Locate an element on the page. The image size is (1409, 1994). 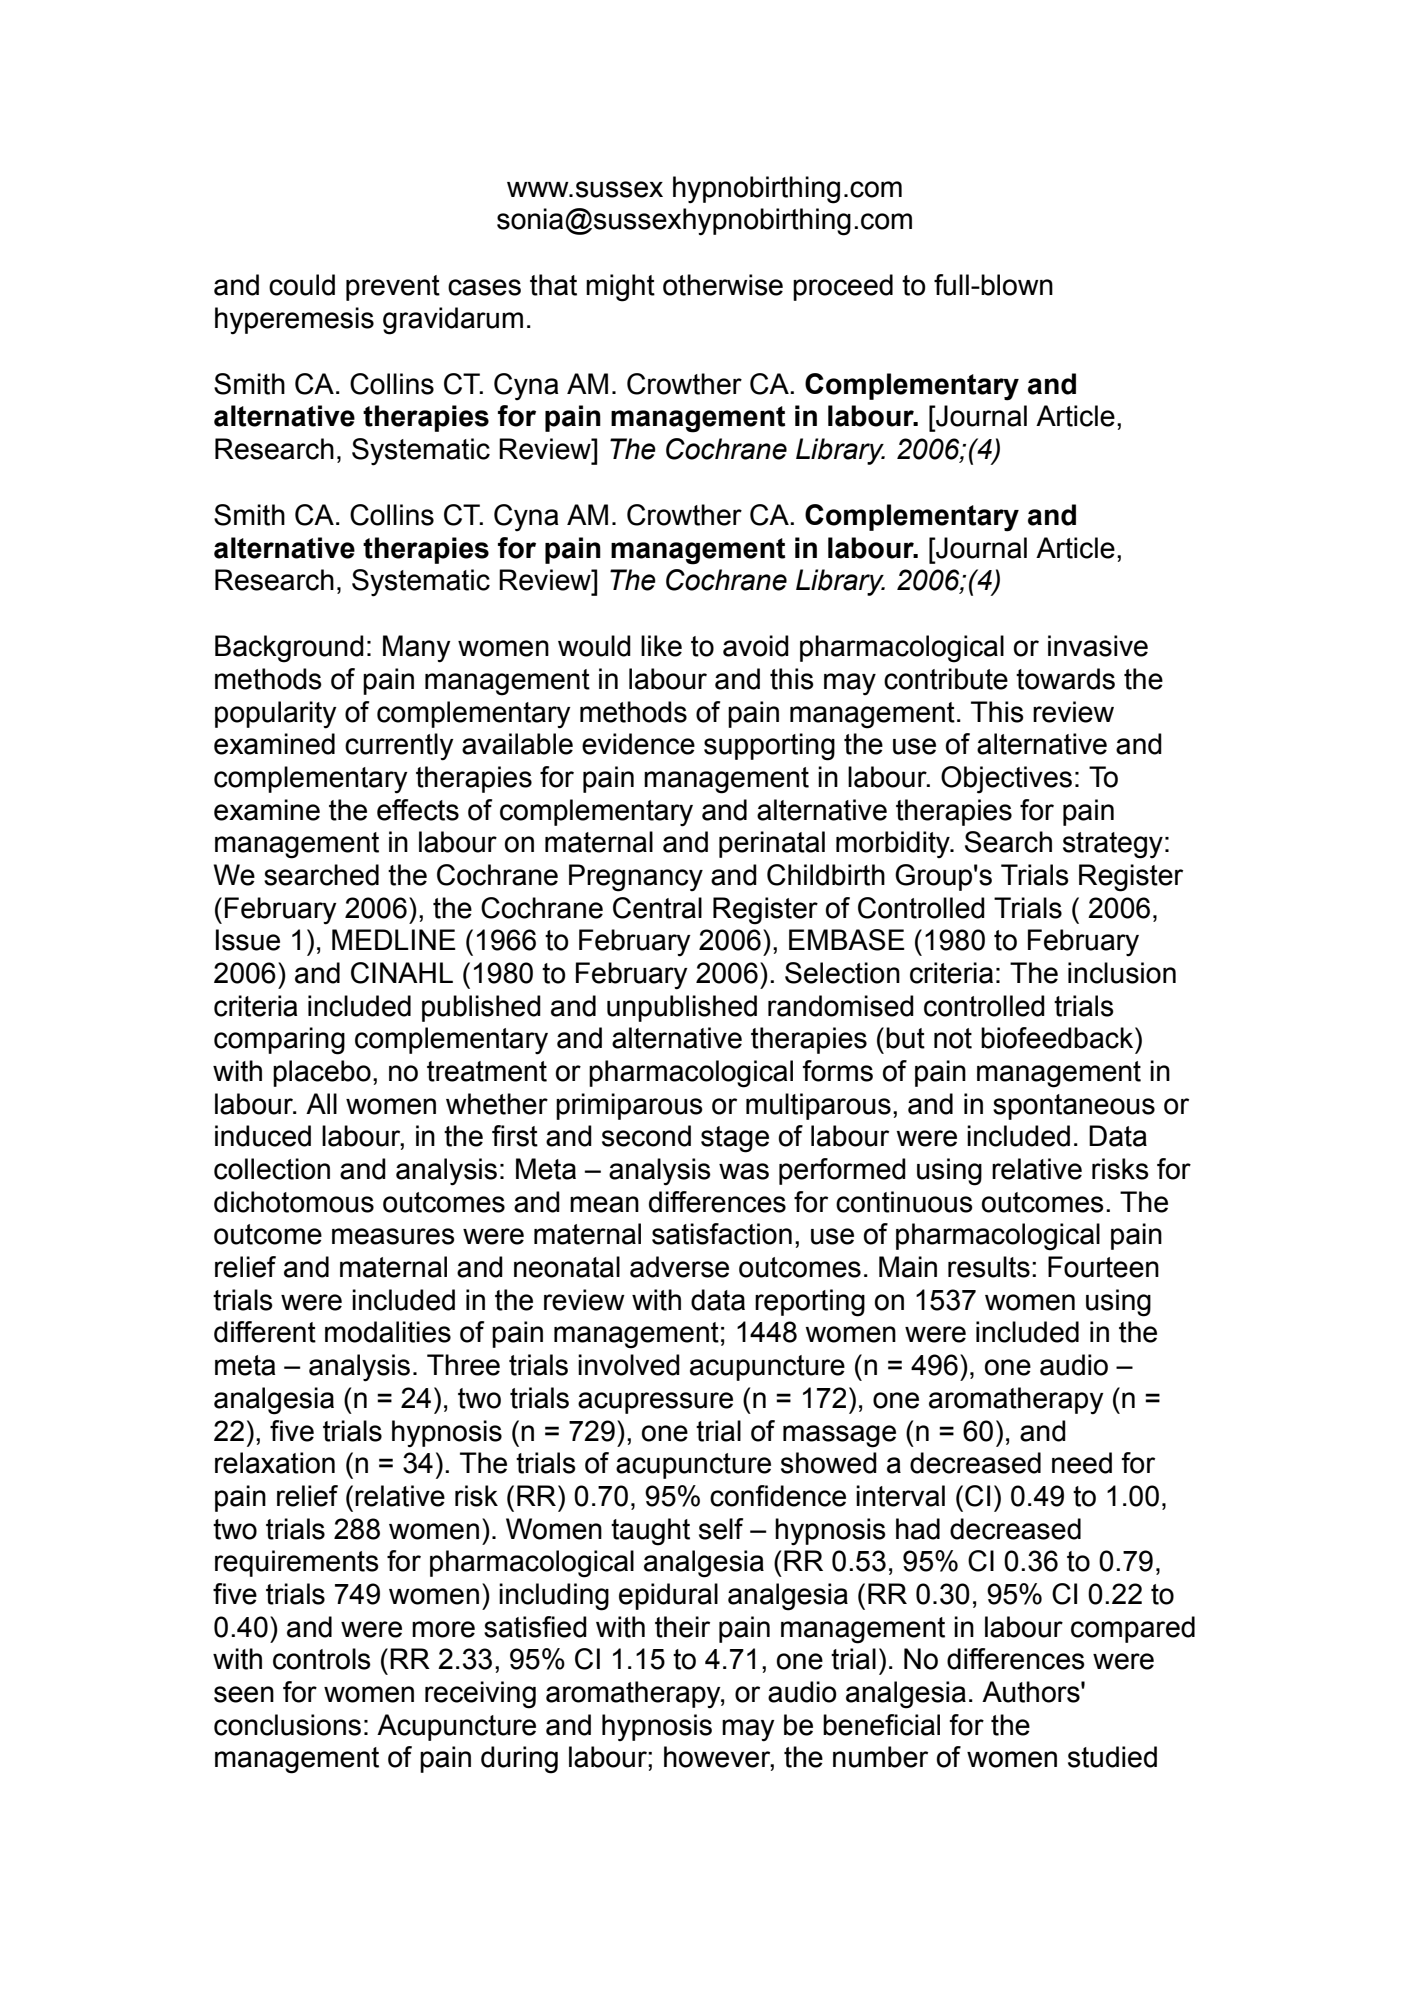
strategy is located at coordinates (1113, 845).
